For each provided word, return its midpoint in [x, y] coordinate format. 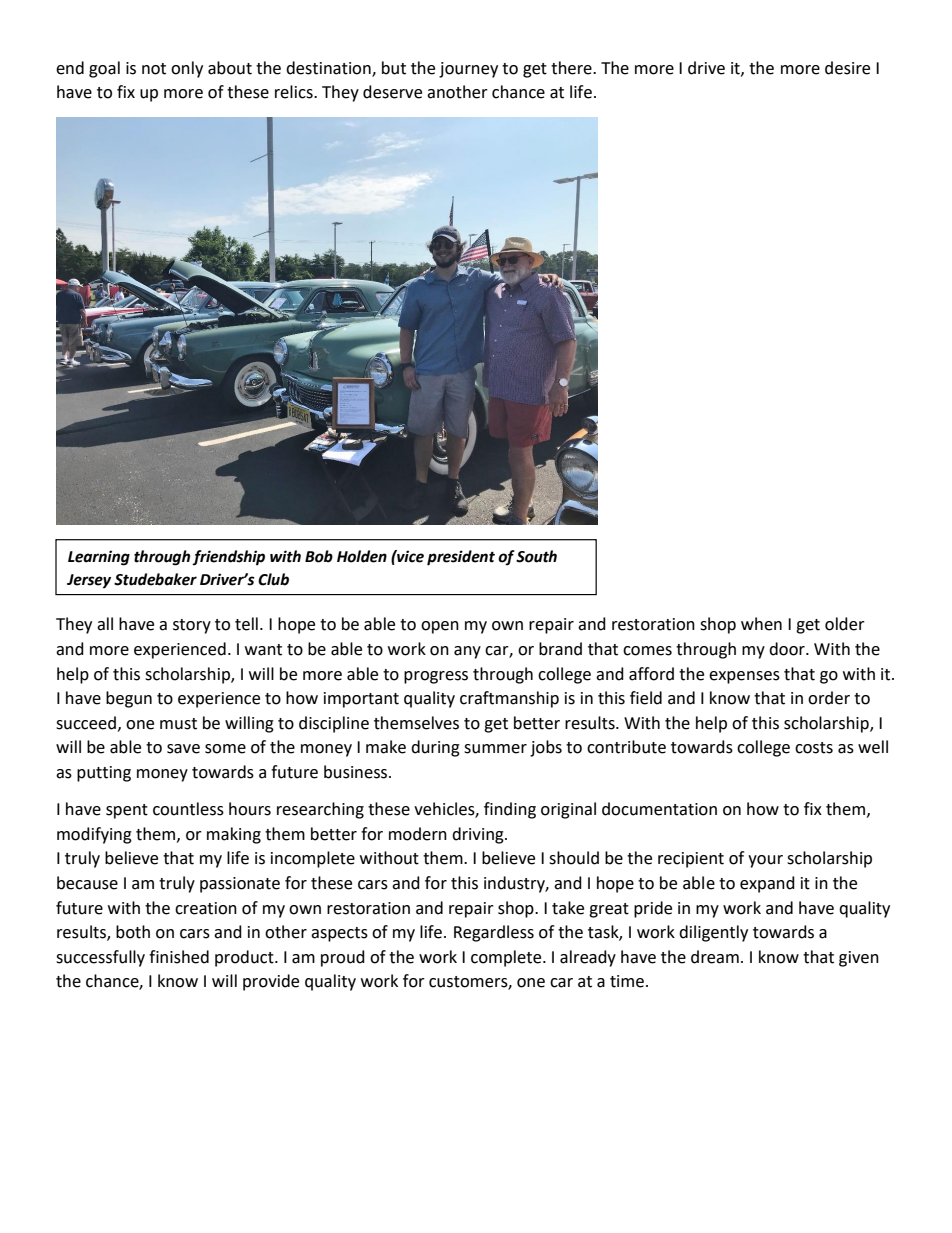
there [572, 68]
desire [847, 68]
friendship [228, 558]
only [187, 69]
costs [814, 748]
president [461, 558]
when [761, 624]
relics [295, 92]
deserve [392, 92]
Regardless [494, 933]
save [183, 749]
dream [715, 957]
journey [468, 70]
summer [495, 749]
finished [179, 957]
